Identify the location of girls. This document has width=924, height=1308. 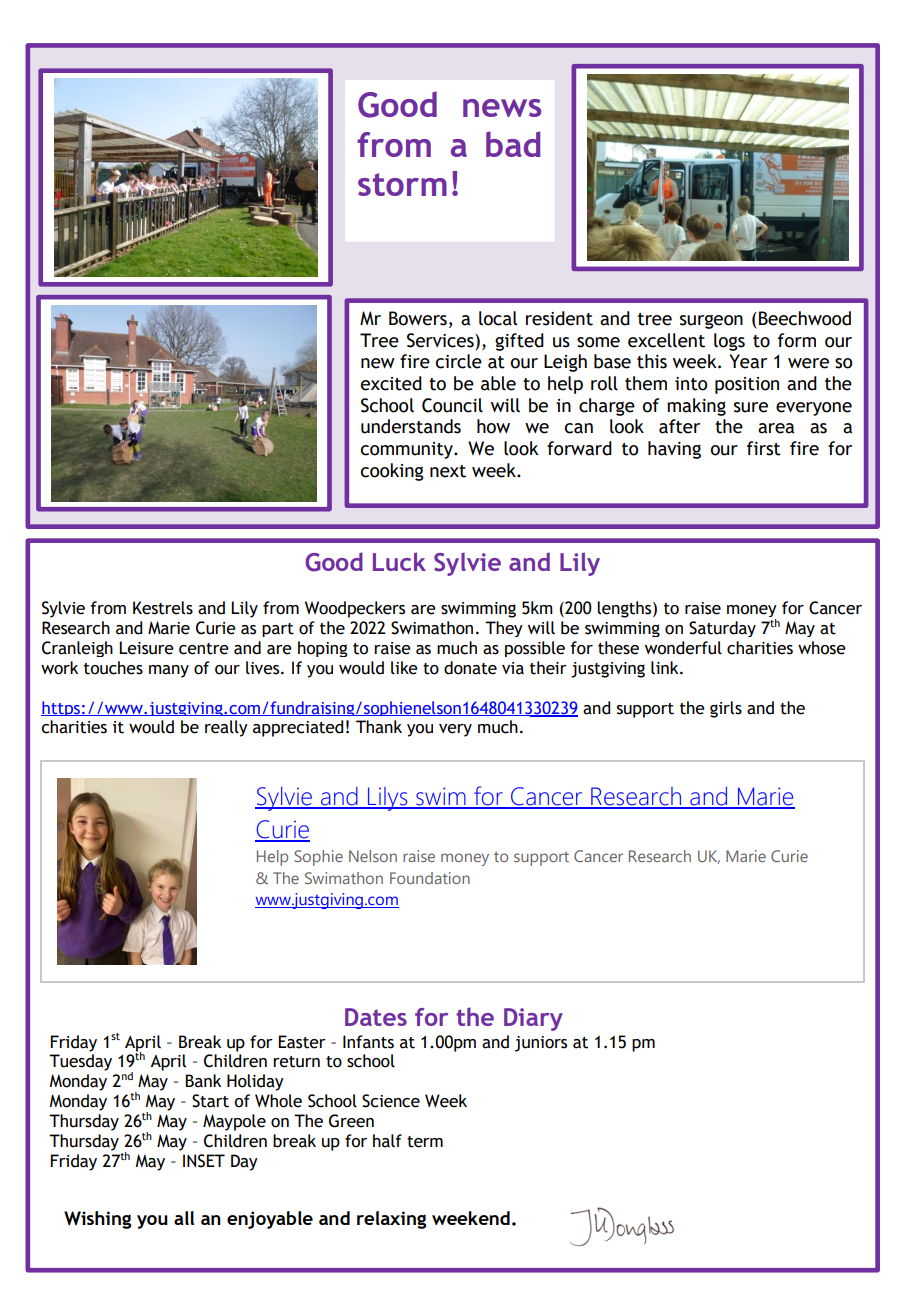
(726, 709).
